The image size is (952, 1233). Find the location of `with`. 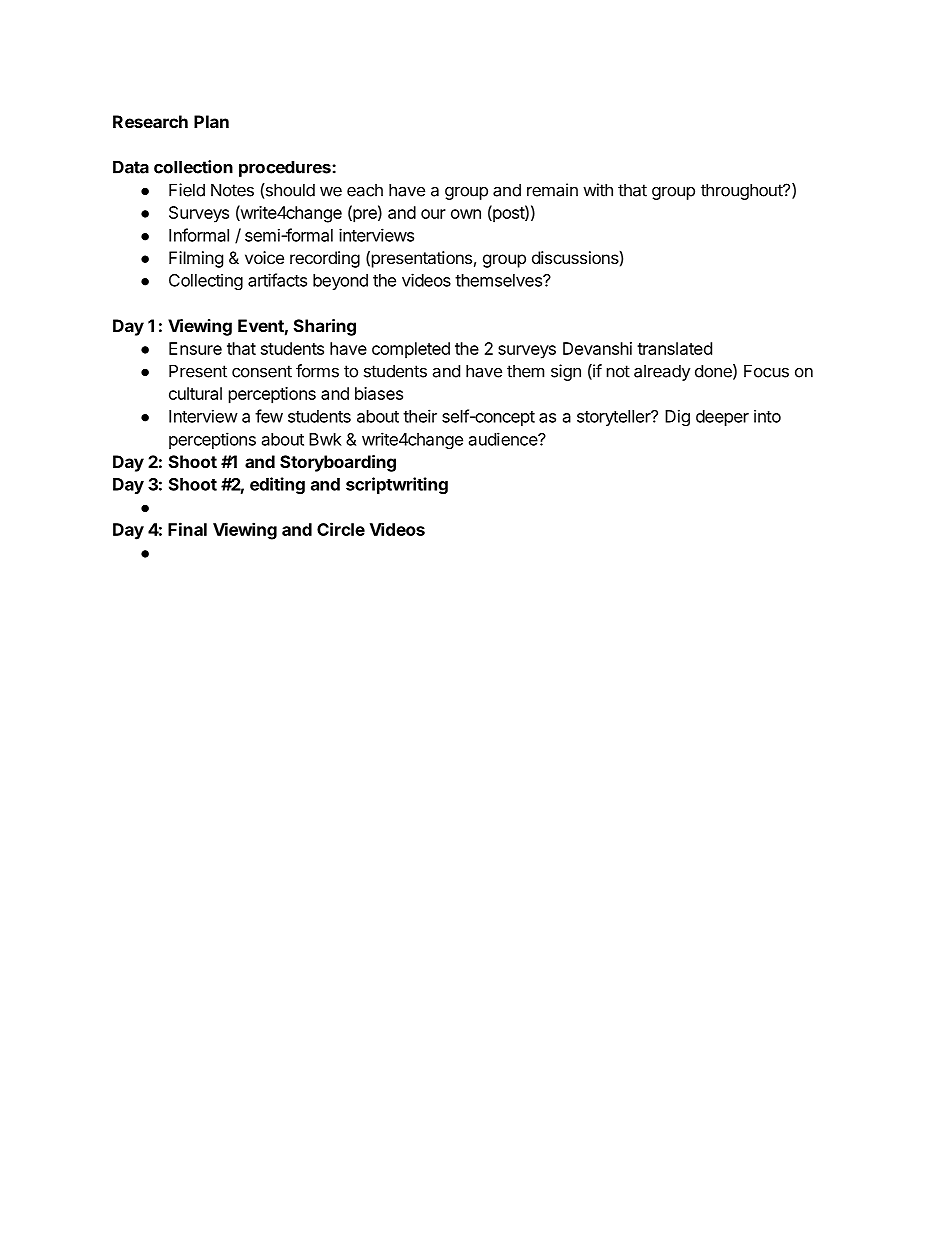

with is located at coordinates (598, 190).
